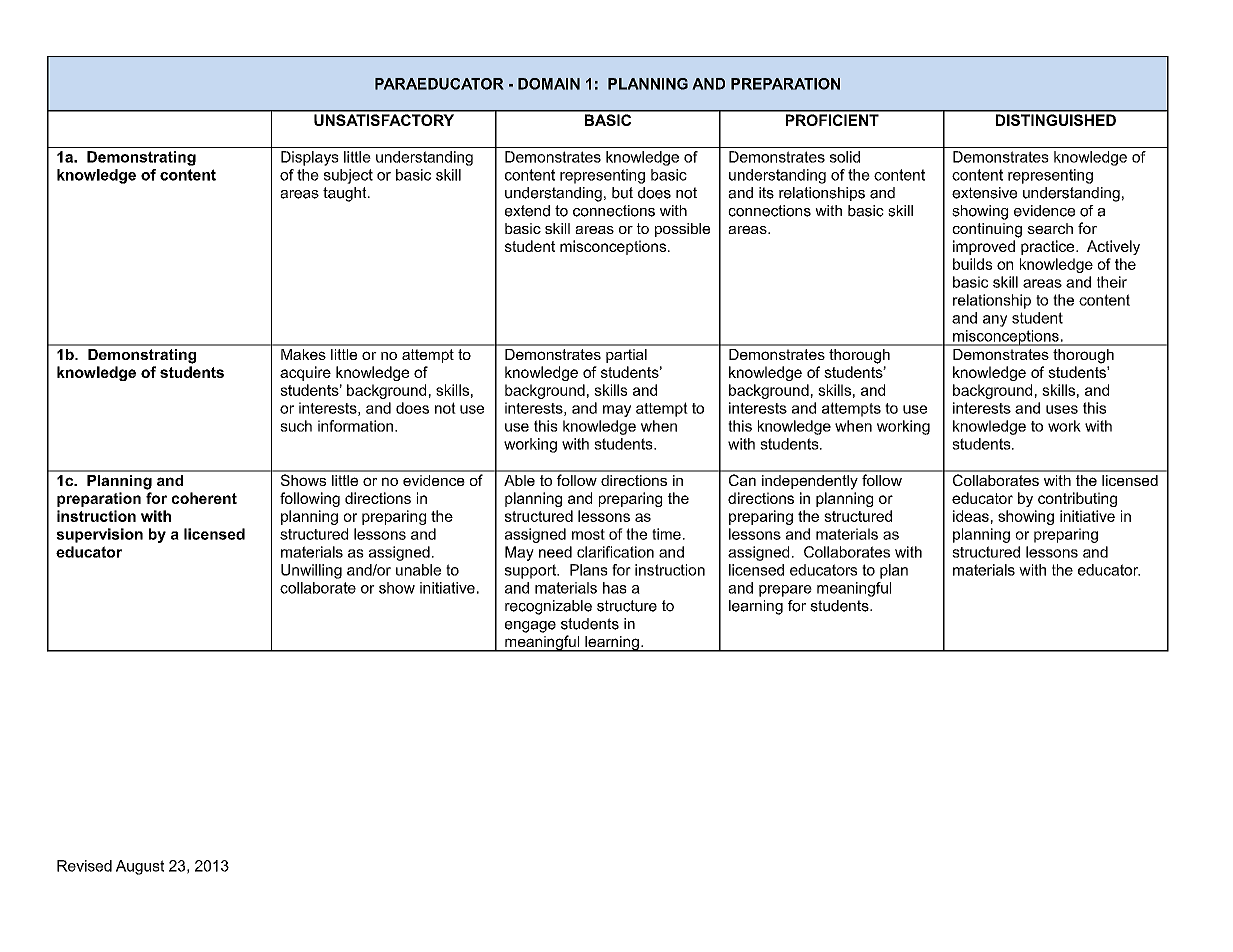 The image size is (1233, 952). I want to click on prepare, so click(785, 591).
